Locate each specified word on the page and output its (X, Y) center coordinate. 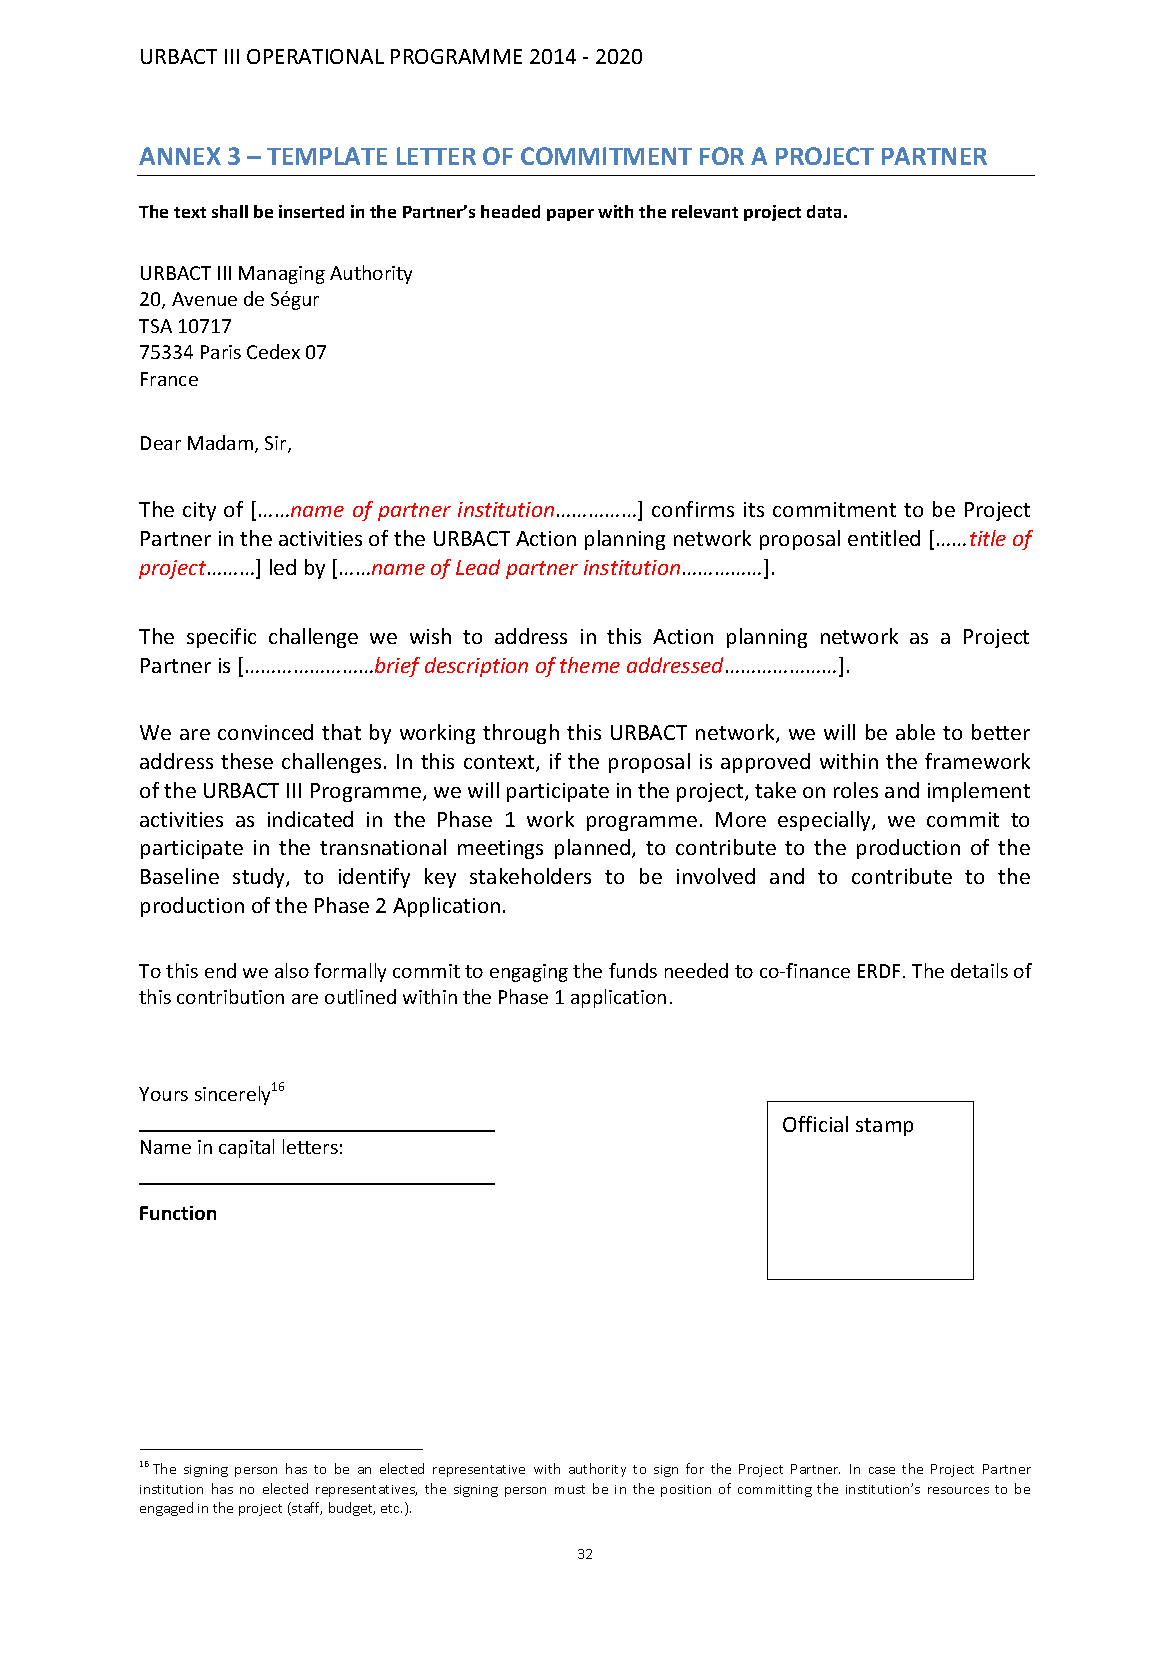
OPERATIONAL (315, 56)
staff (306, 1509)
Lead (478, 567)
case (882, 1470)
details (979, 970)
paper (570, 215)
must (570, 1489)
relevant (705, 211)
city (199, 511)
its (754, 509)
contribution (230, 996)
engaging (529, 973)
